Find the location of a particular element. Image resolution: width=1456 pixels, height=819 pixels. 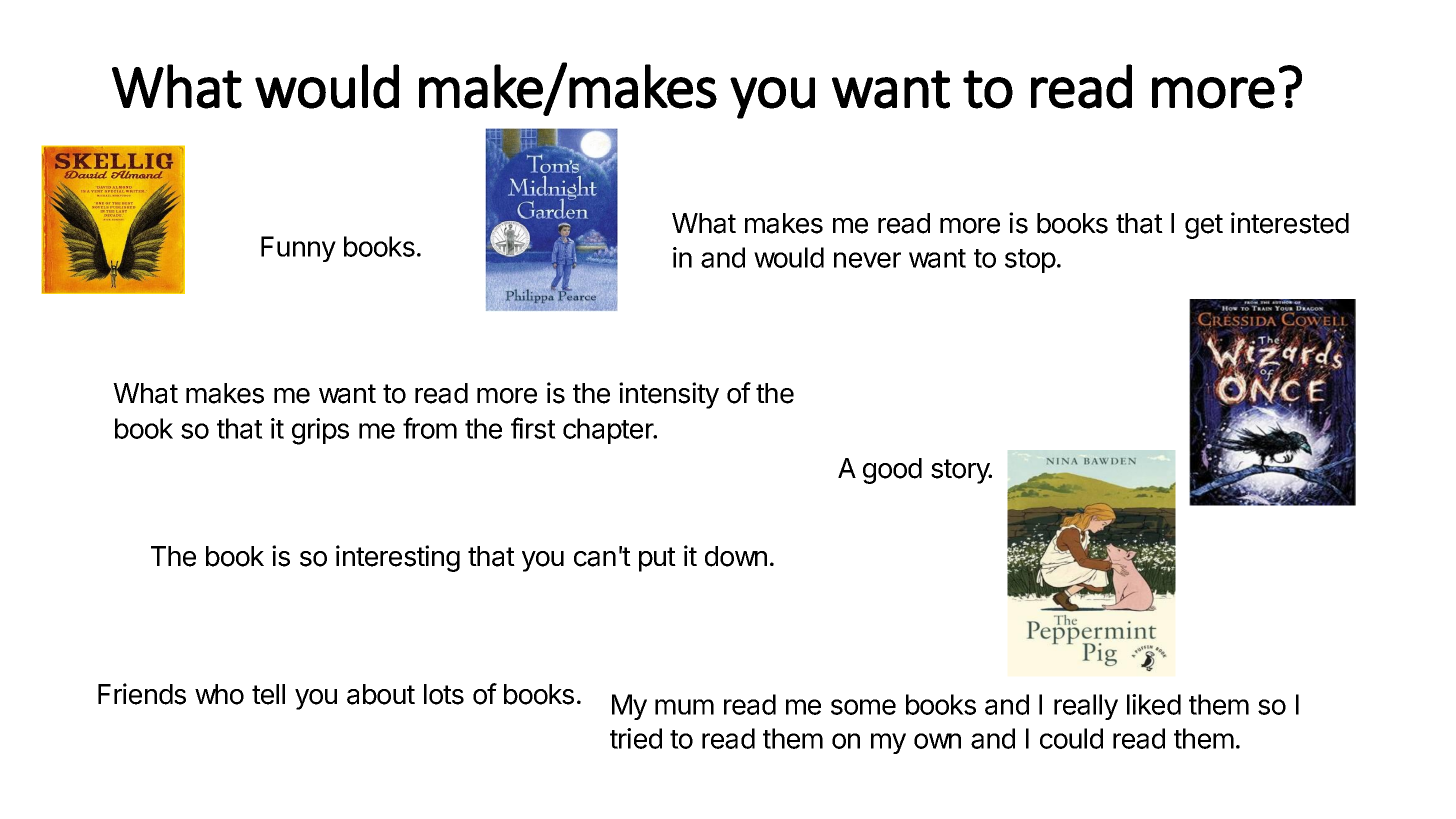

never is located at coordinates (867, 260).
